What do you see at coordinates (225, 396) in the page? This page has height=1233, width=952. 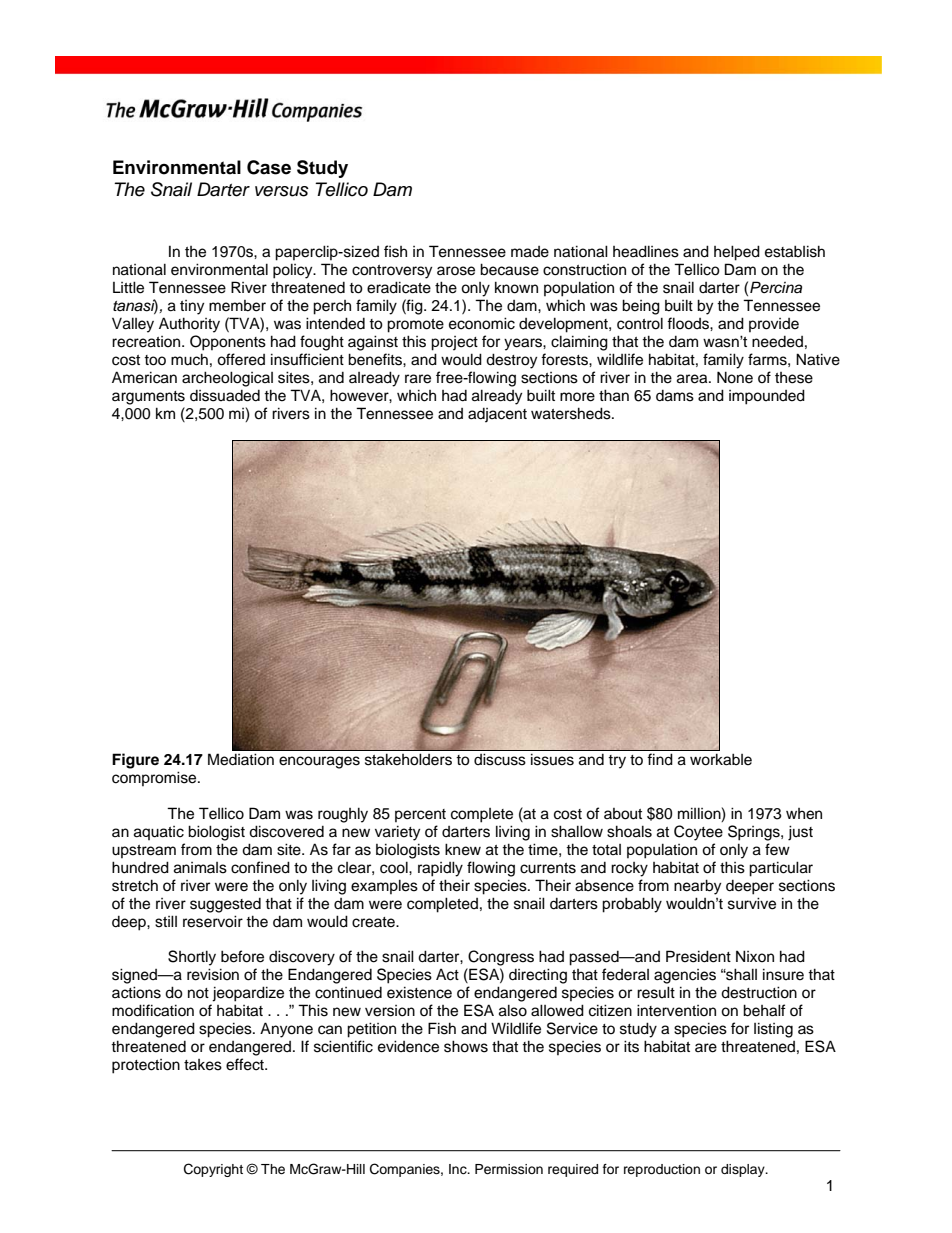 I see `dissuaded` at bounding box center [225, 396].
